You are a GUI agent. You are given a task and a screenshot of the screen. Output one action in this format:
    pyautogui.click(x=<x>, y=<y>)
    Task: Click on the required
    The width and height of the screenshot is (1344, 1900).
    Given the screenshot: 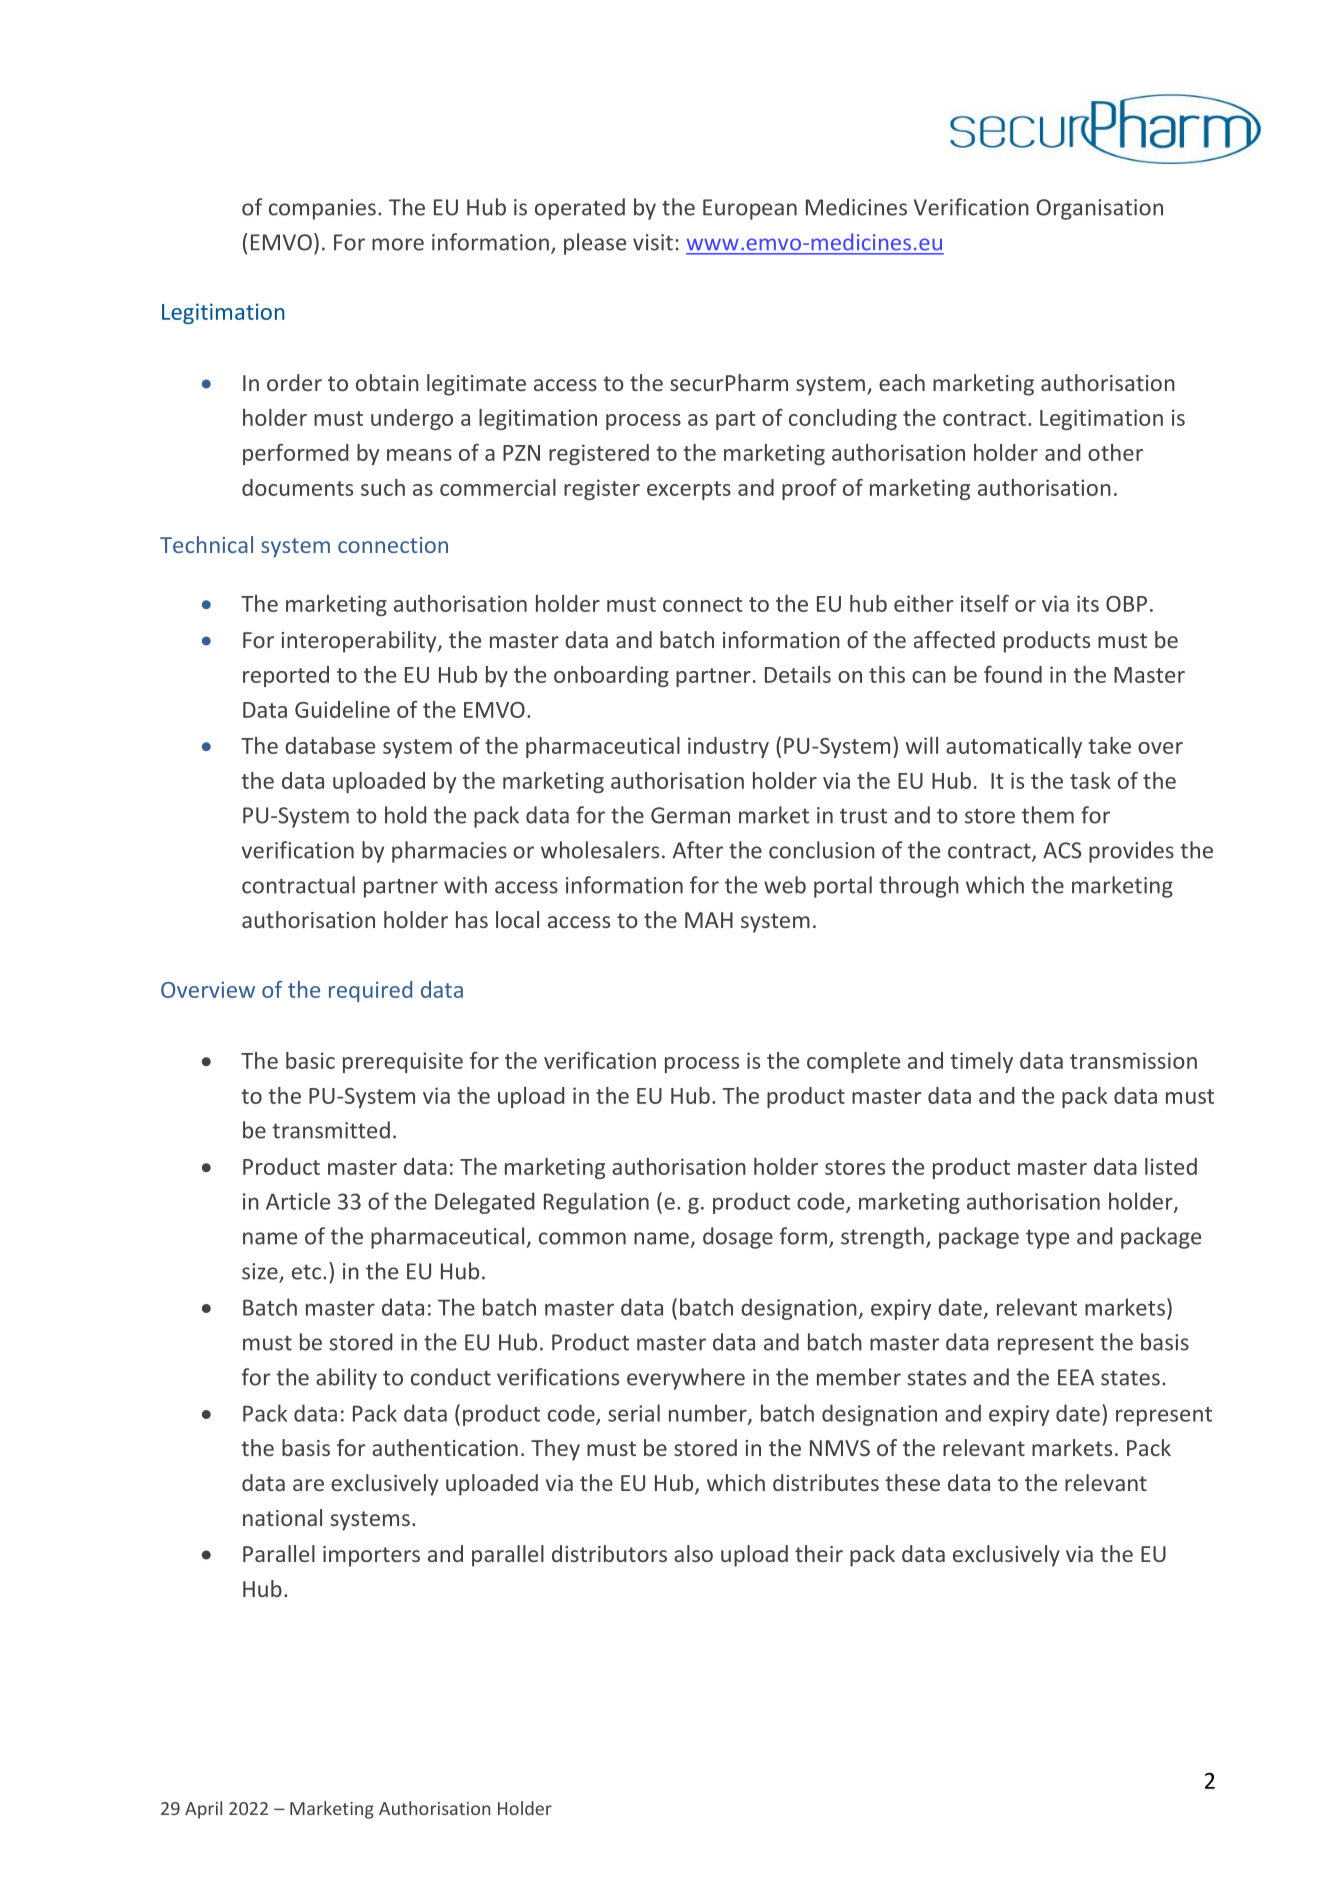 What is the action you would take?
    pyautogui.click(x=370, y=991)
